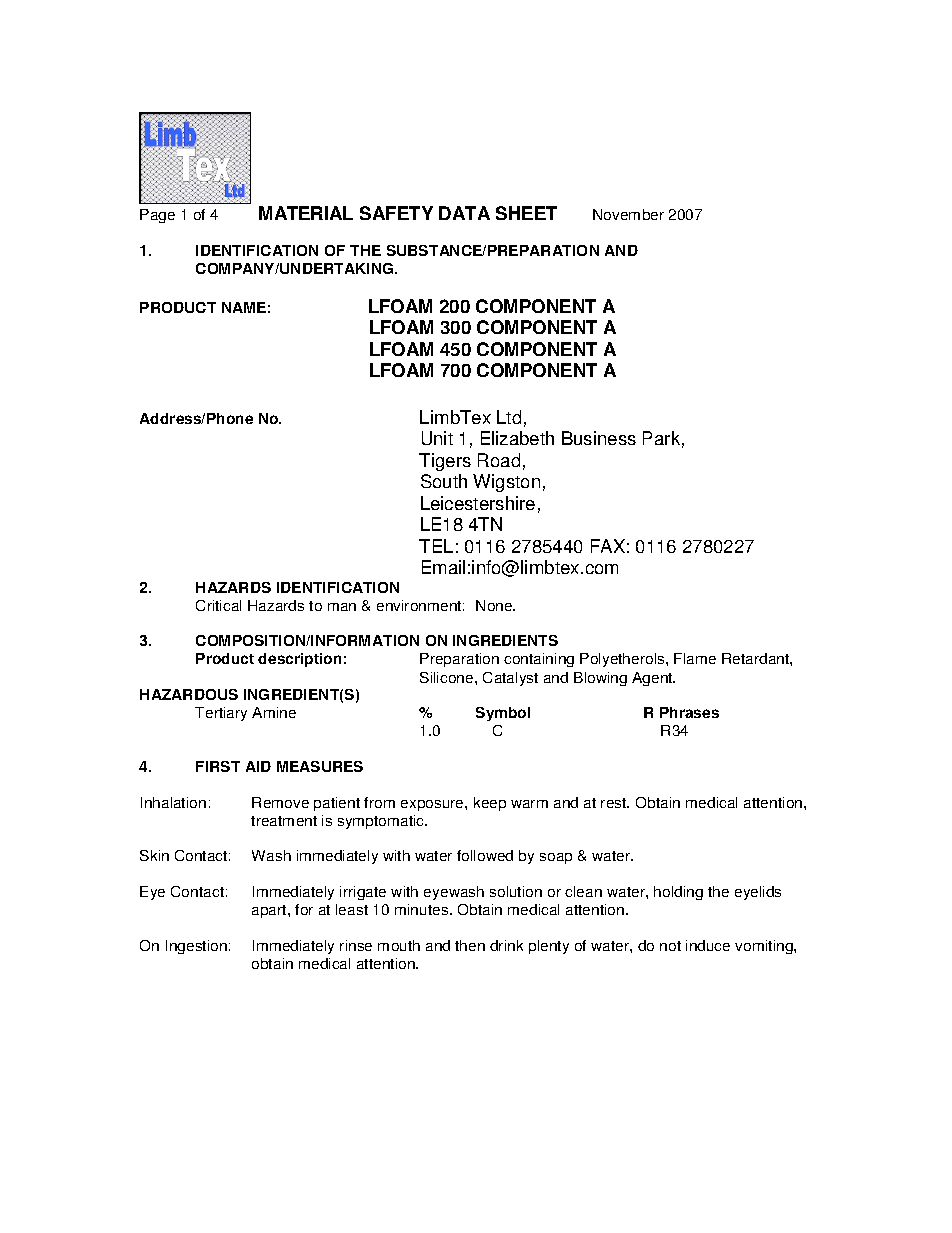 Image resolution: width=952 pixels, height=1233 pixels. What do you see at coordinates (464, 213) in the screenshot?
I see `DATA` at bounding box center [464, 213].
